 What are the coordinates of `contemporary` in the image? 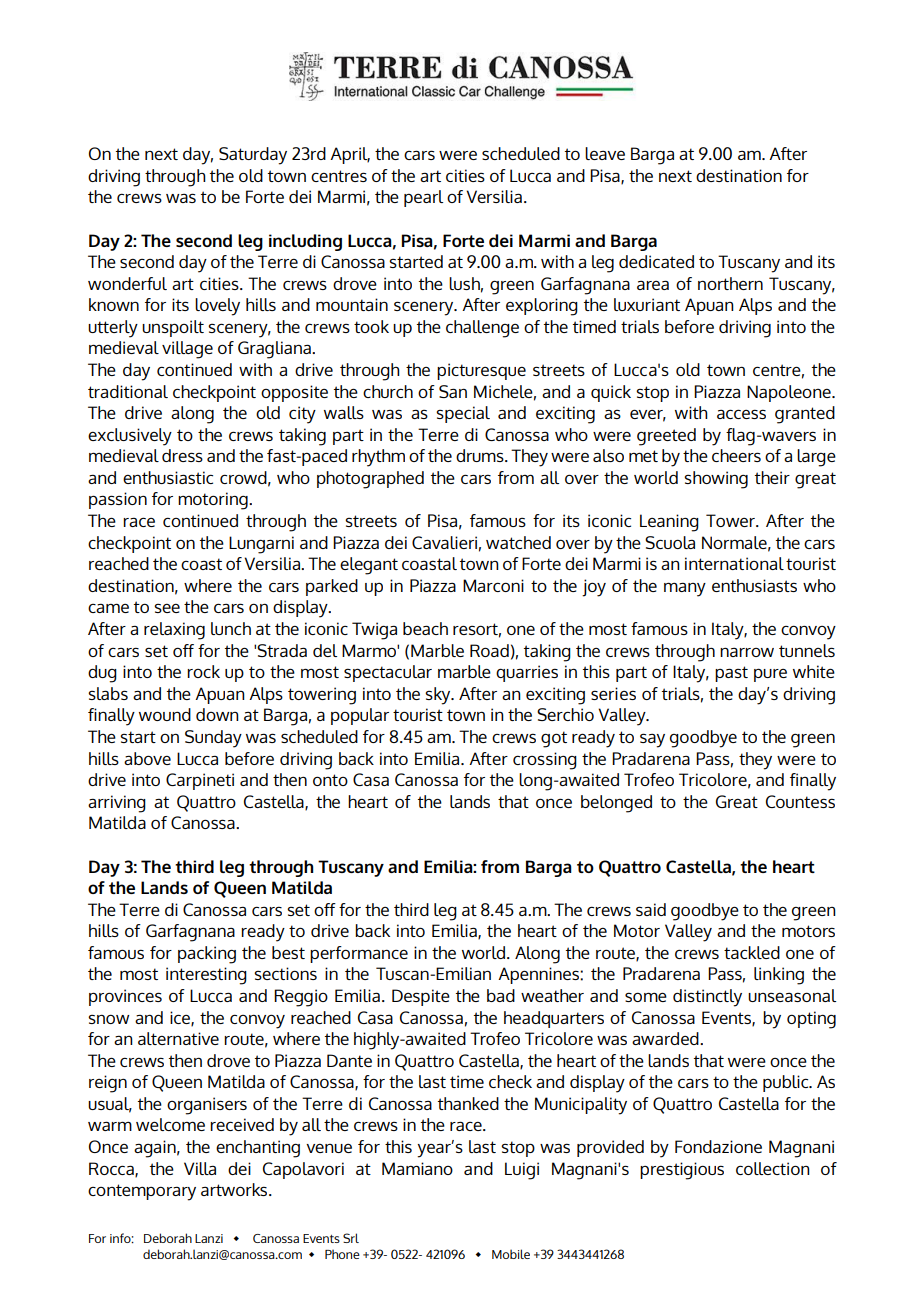 It's located at (142, 1192).
